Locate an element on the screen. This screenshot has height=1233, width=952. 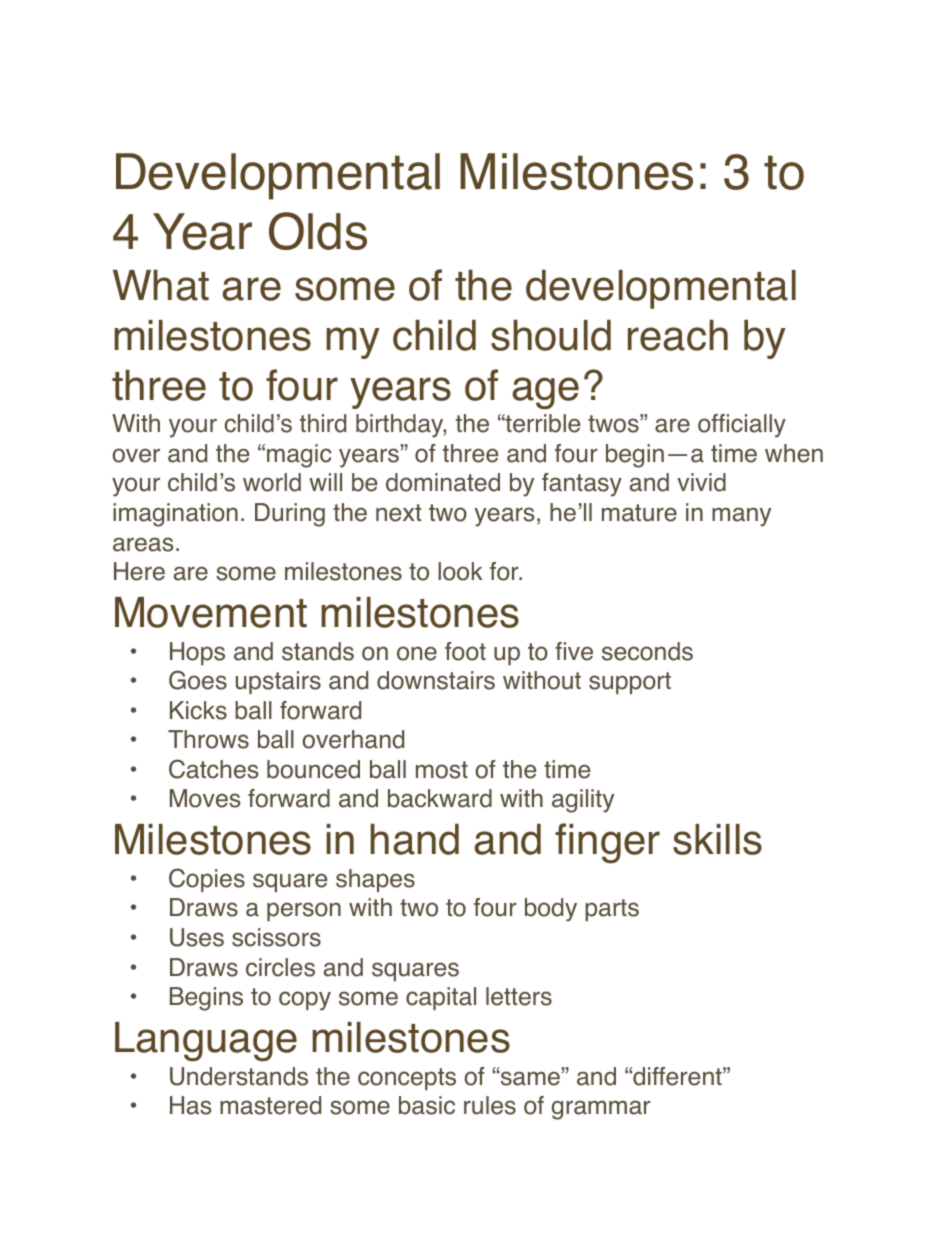
Goes is located at coordinates (198, 680).
